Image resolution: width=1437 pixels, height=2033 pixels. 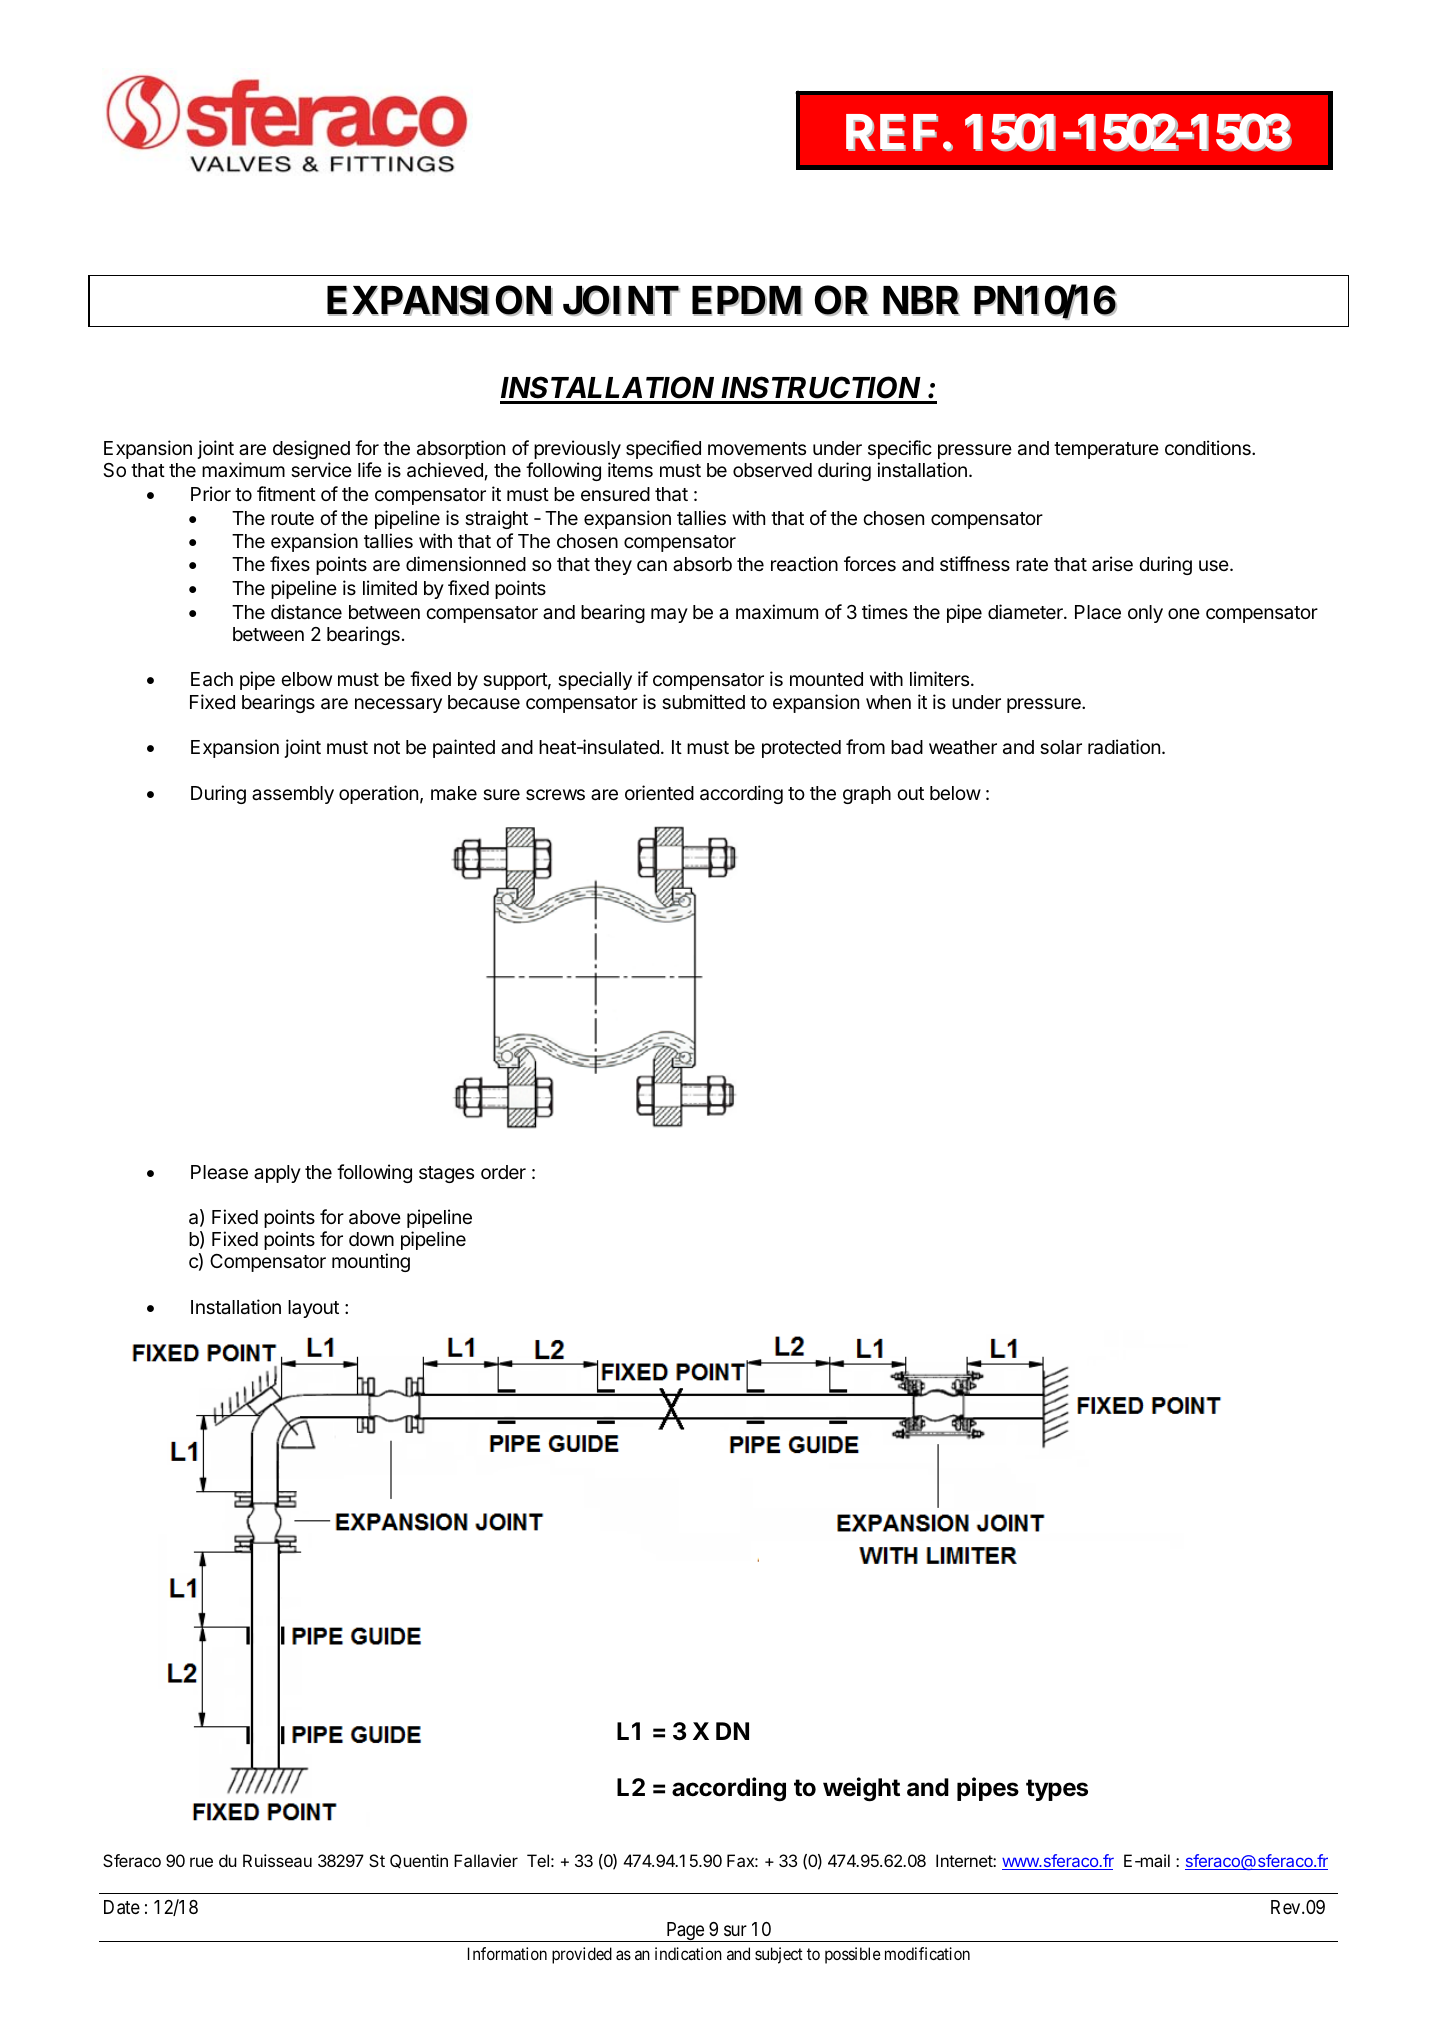 What do you see at coordinates (286, 493) in the screenshot?
I see `fitment` at bounding box center [286, 493].
